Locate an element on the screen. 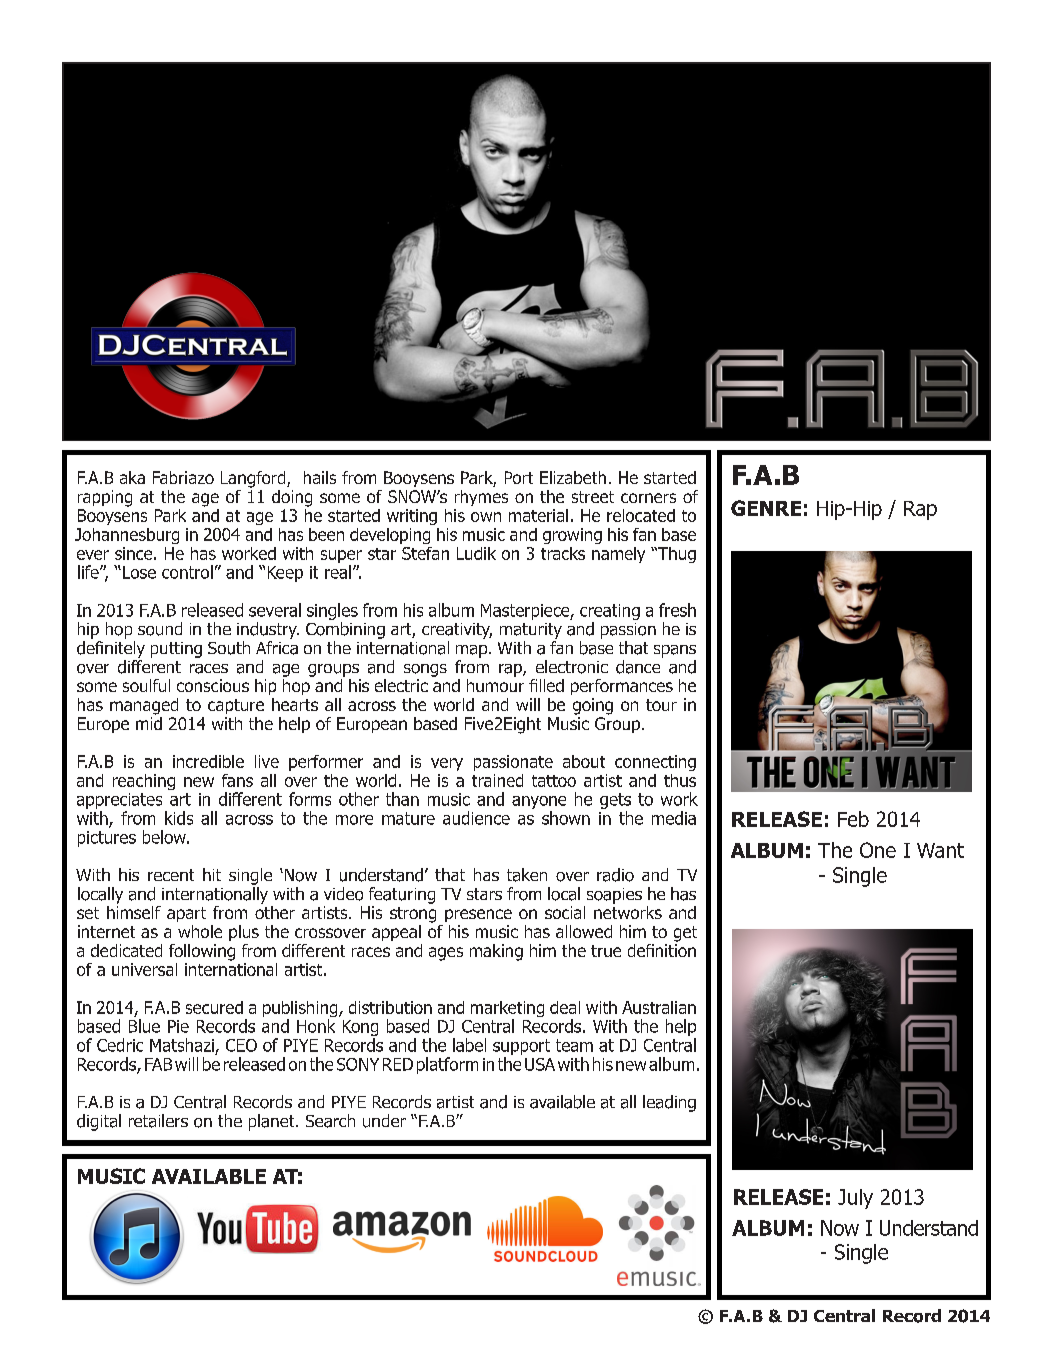 The height and width of the screenshot is (1362, 1052). aka is located at coordinates (132, 477).
